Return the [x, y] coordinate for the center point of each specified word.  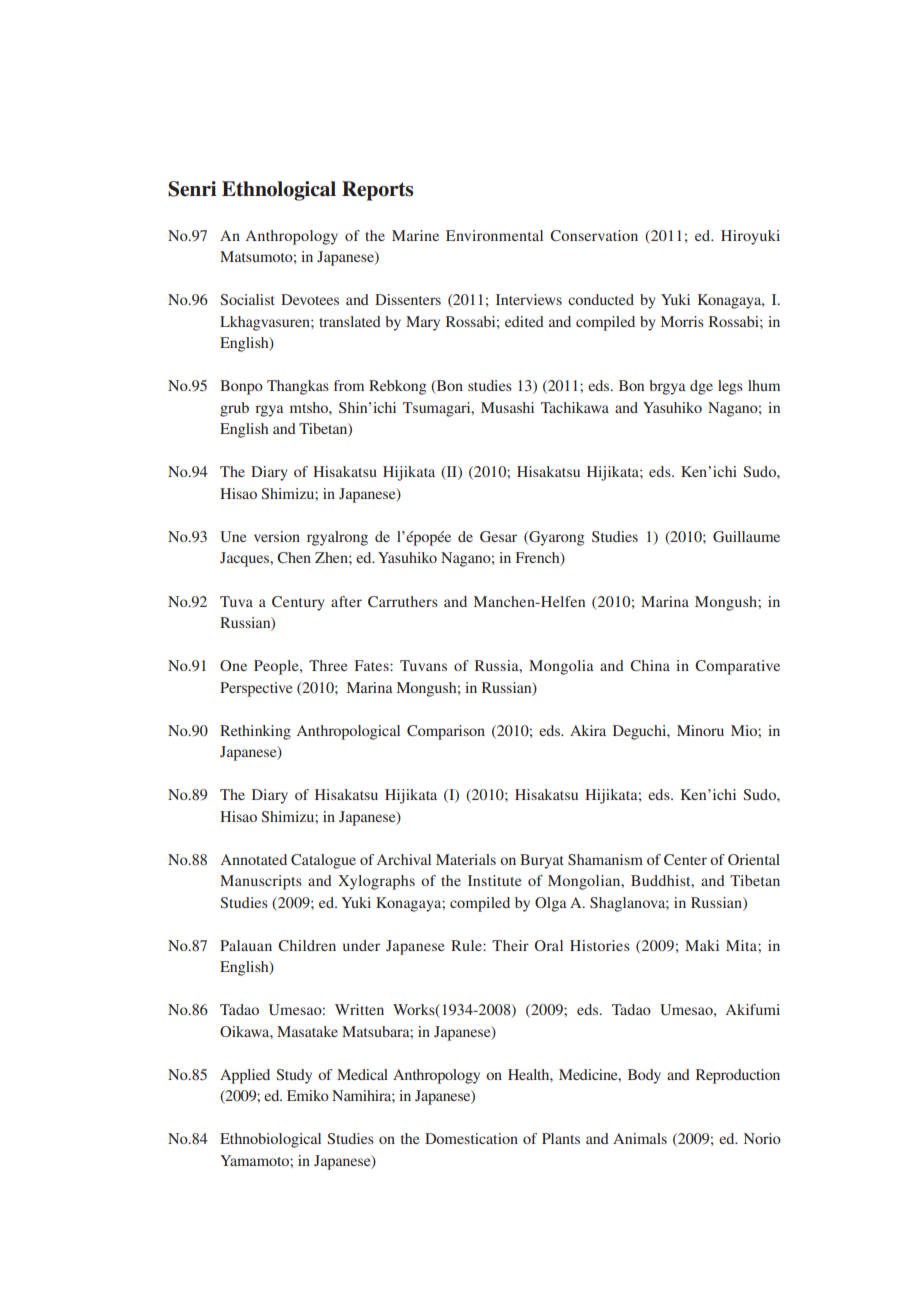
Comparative [737, 667]
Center [685, 859]
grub [234, 409]
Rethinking [255, 732]
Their [510, 945]
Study [294, 1076]
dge [701, 387]
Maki [702, 945]
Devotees [310, 299]
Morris [682, 321]
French [539, 559]
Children [307, 945]
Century [298, 603]
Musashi [507, 407]
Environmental [494, 235]
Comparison [446, 732]
